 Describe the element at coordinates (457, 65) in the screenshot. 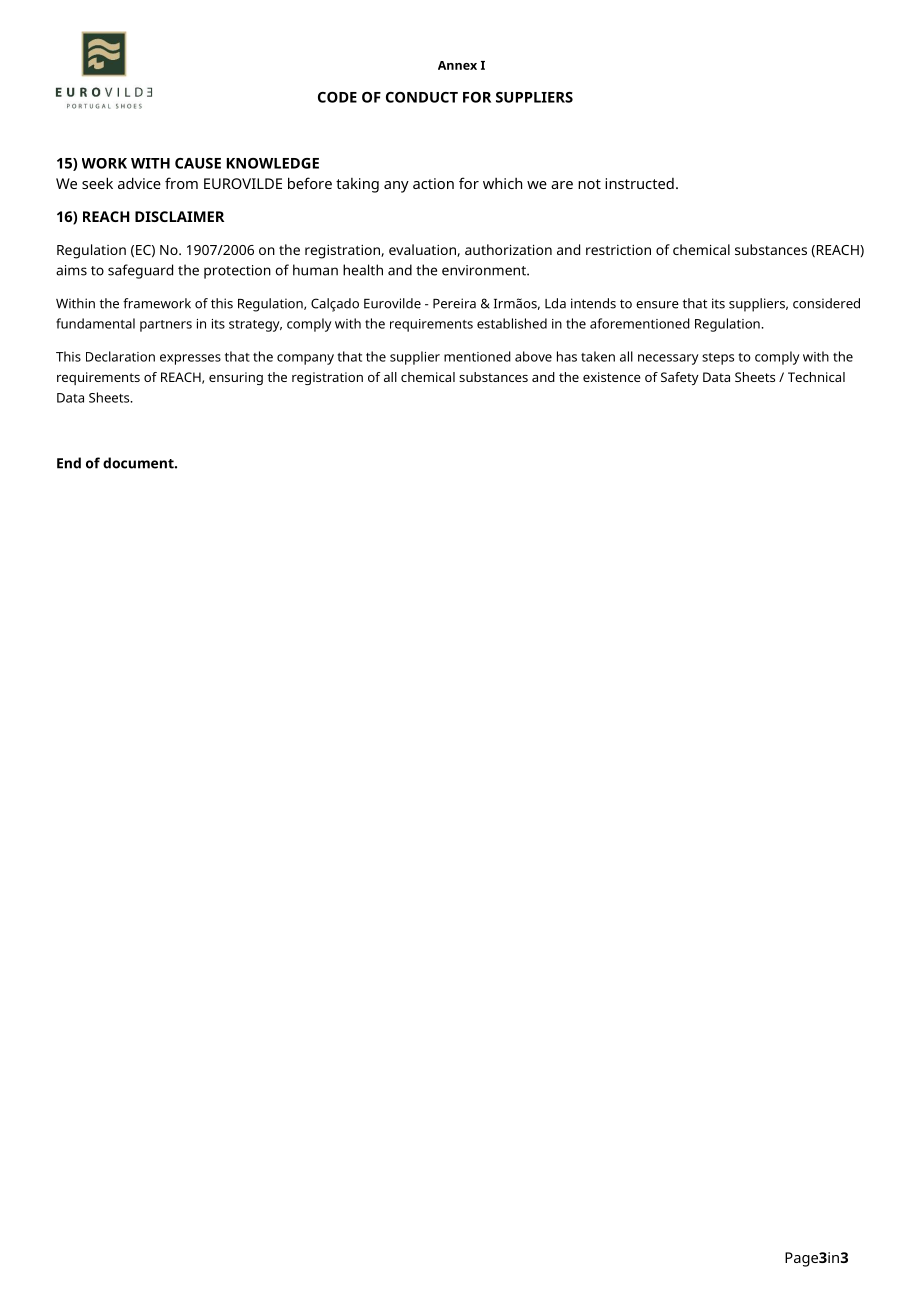

I see `Annex` at that location.
